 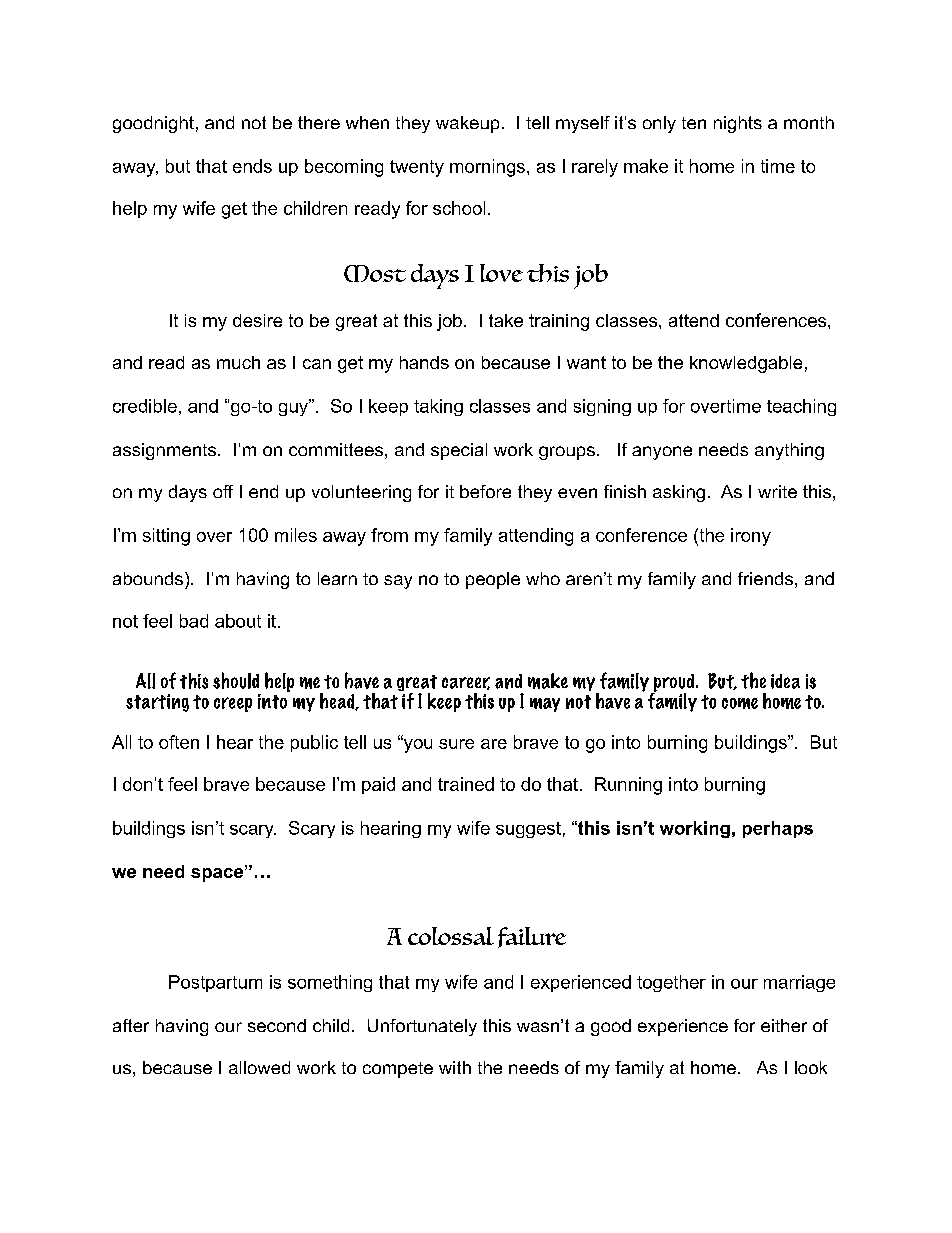 I want to click on space, so click(x=218, y=874).
